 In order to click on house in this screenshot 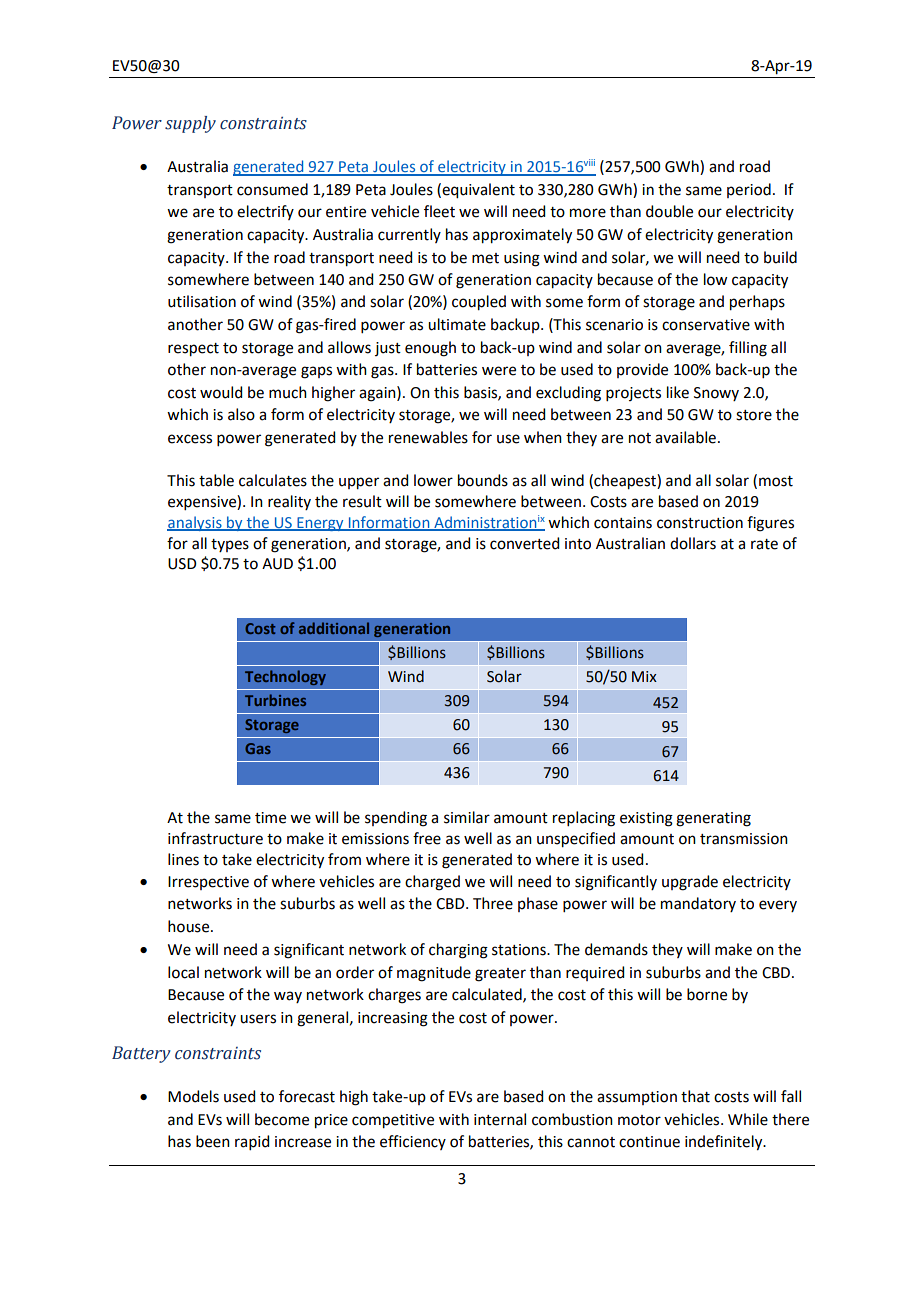, I will do `click(190, 926)`.
